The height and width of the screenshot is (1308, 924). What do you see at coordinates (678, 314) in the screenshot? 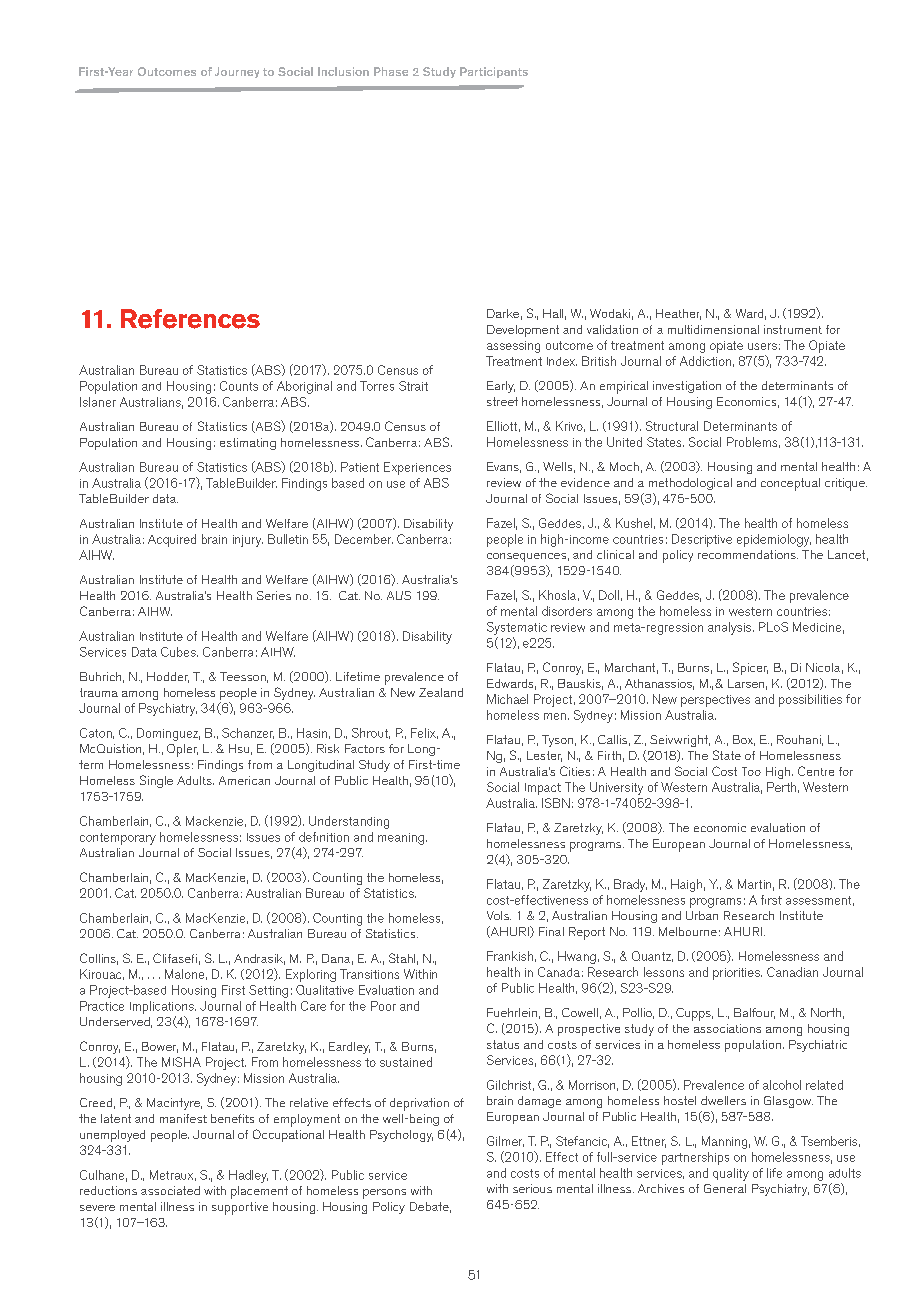
I see `Heather` at bounding box center [678, 314].
